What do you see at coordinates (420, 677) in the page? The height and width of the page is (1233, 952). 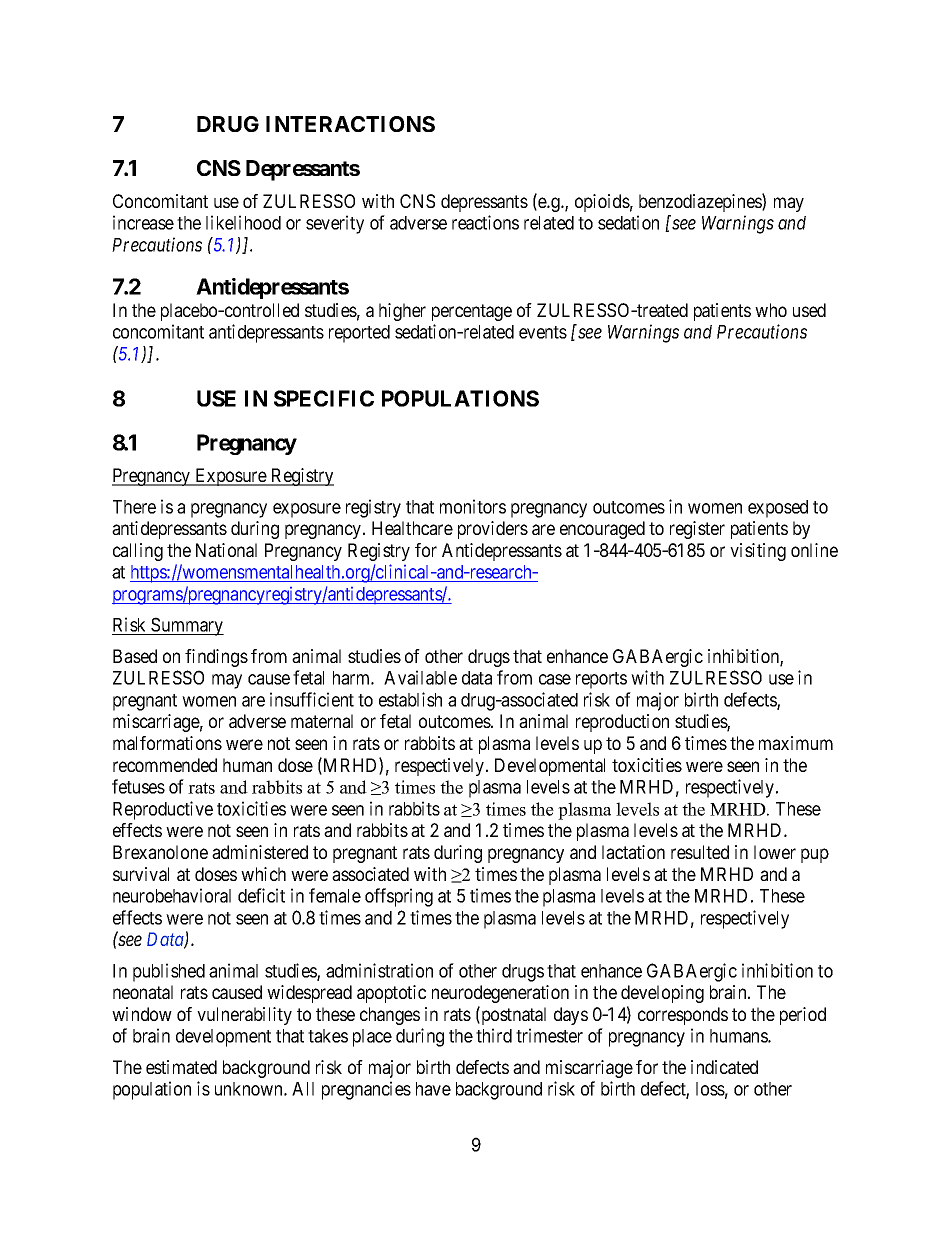 I see `Available` at bounding box center [420, 677].
